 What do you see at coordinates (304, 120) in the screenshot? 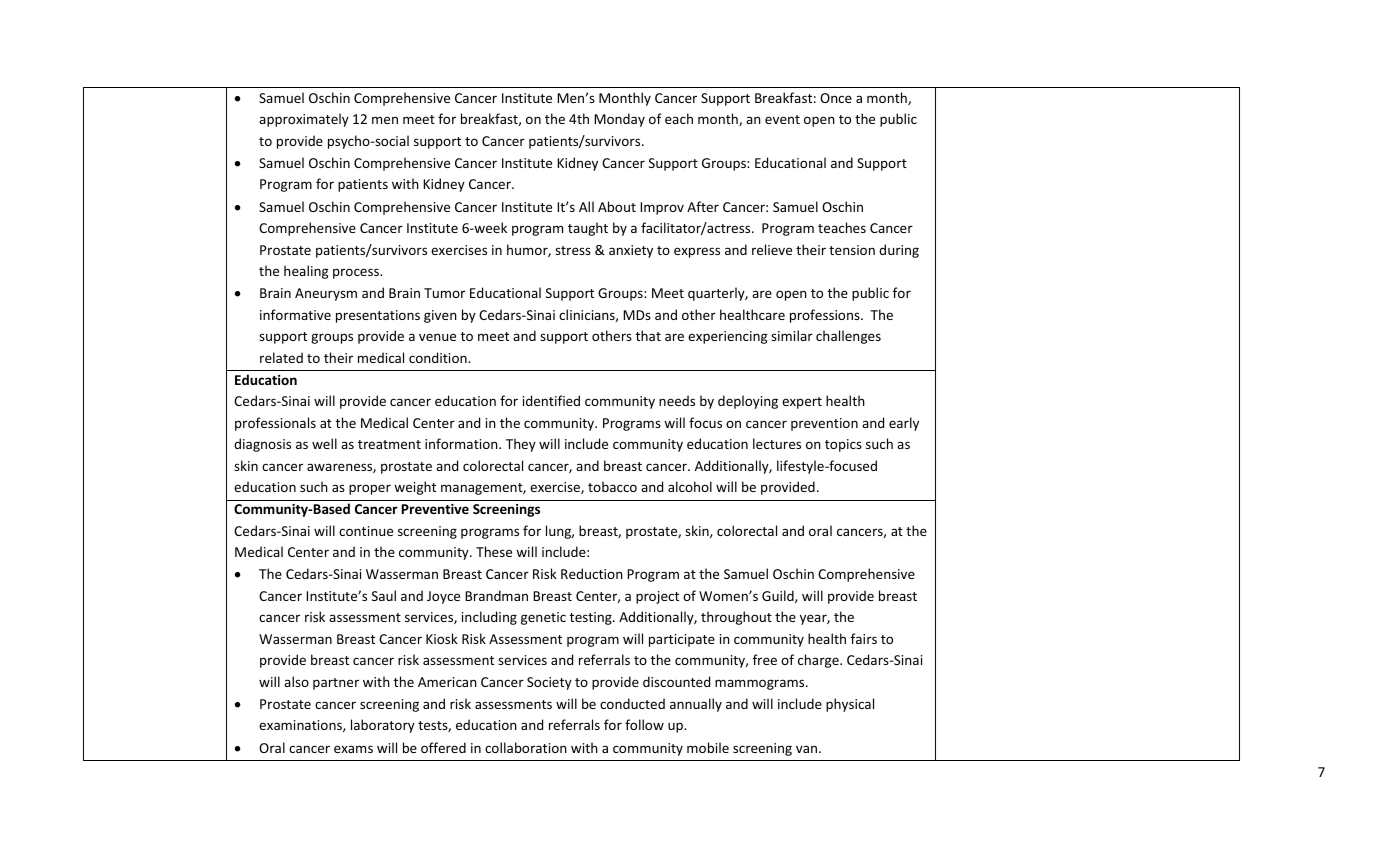
I see `approximately` at bounding box center [304, 120].
